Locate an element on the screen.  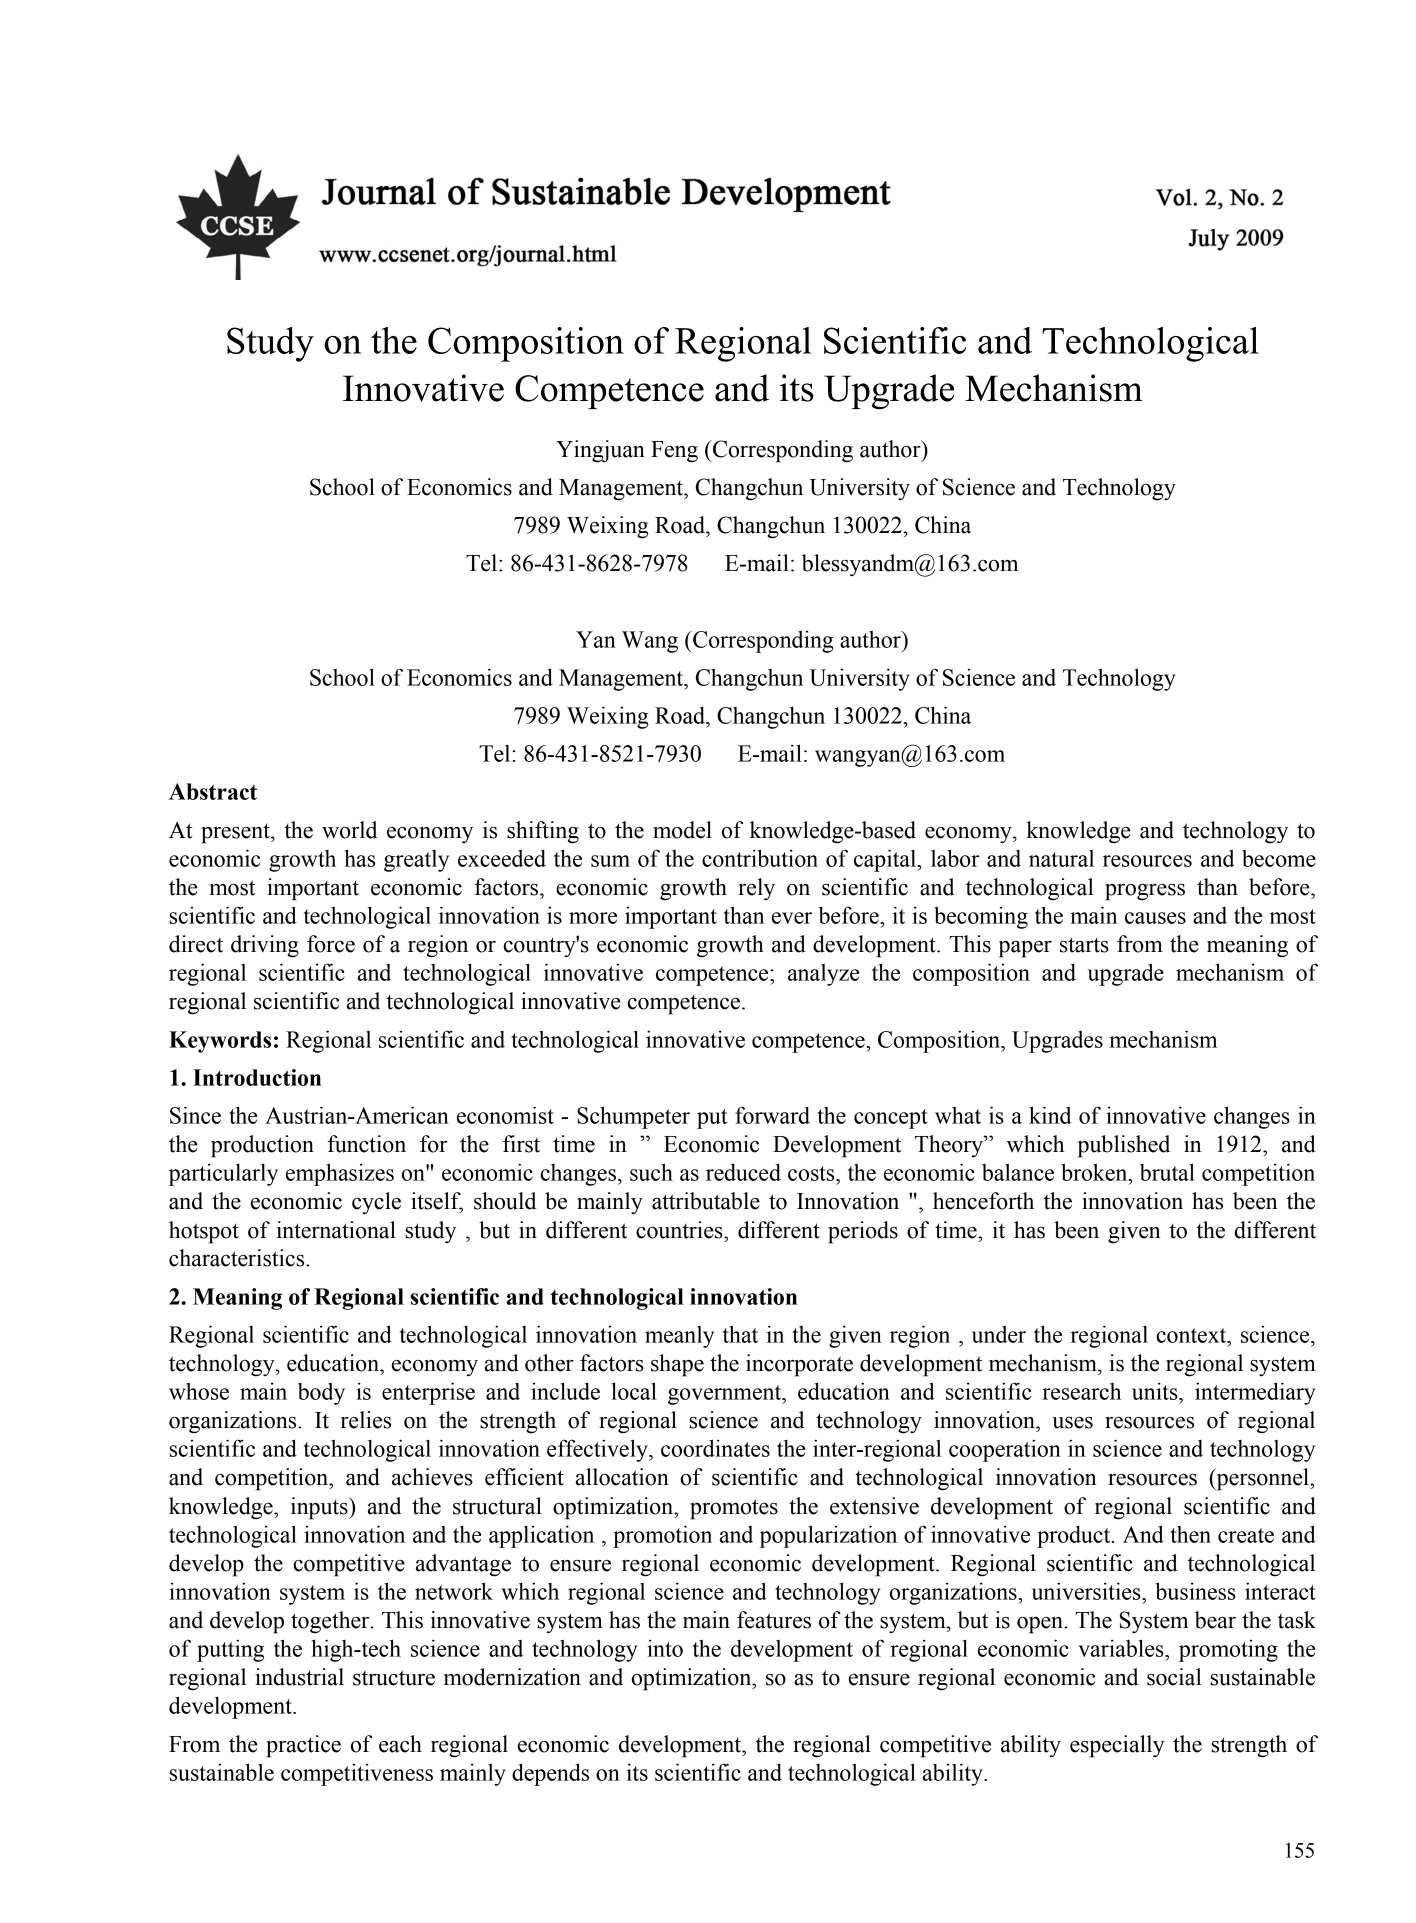
model is located at coordinates (682, 830).
